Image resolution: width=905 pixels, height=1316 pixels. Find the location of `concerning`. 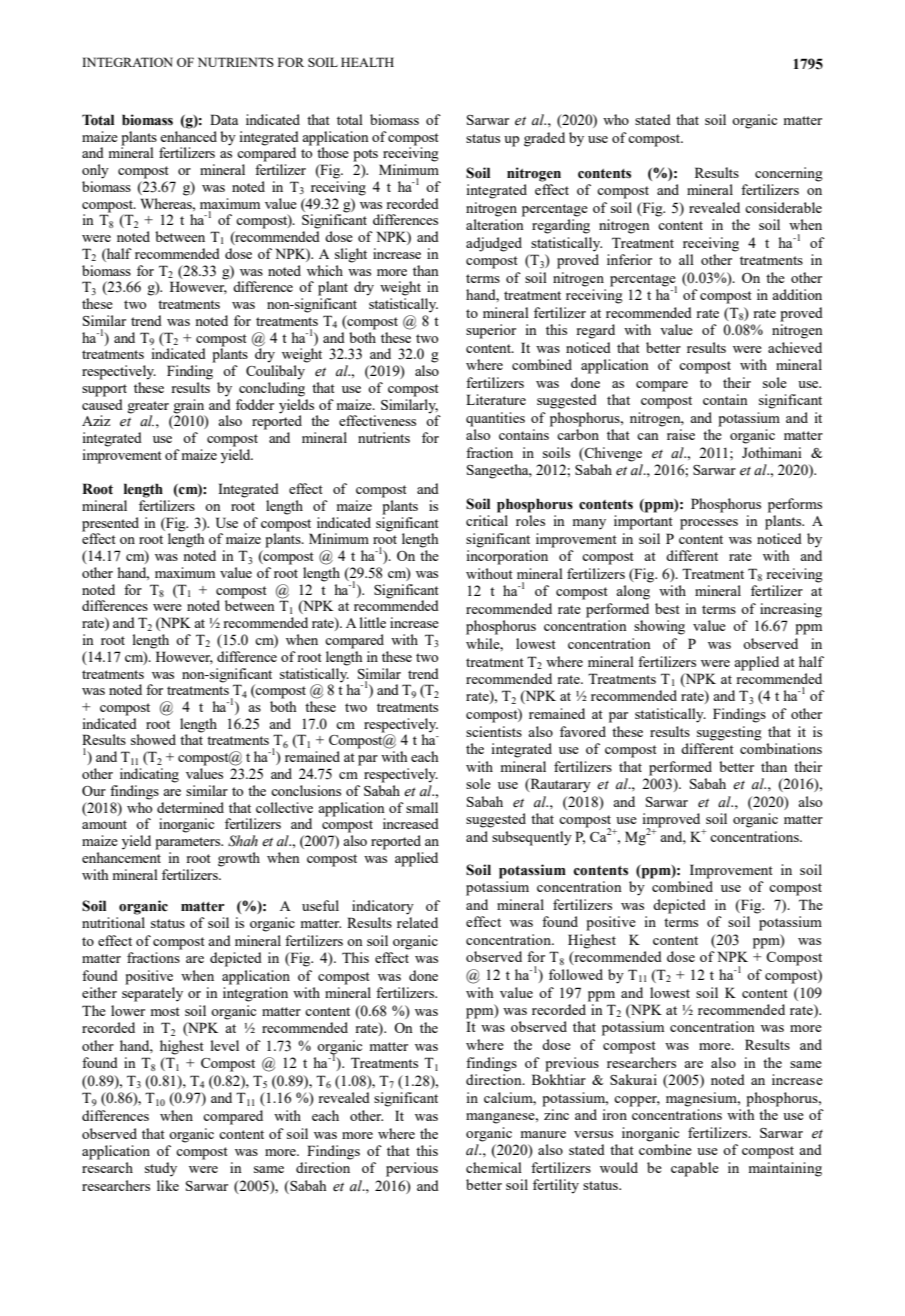

concerning is located at coordinates (789, 174).
